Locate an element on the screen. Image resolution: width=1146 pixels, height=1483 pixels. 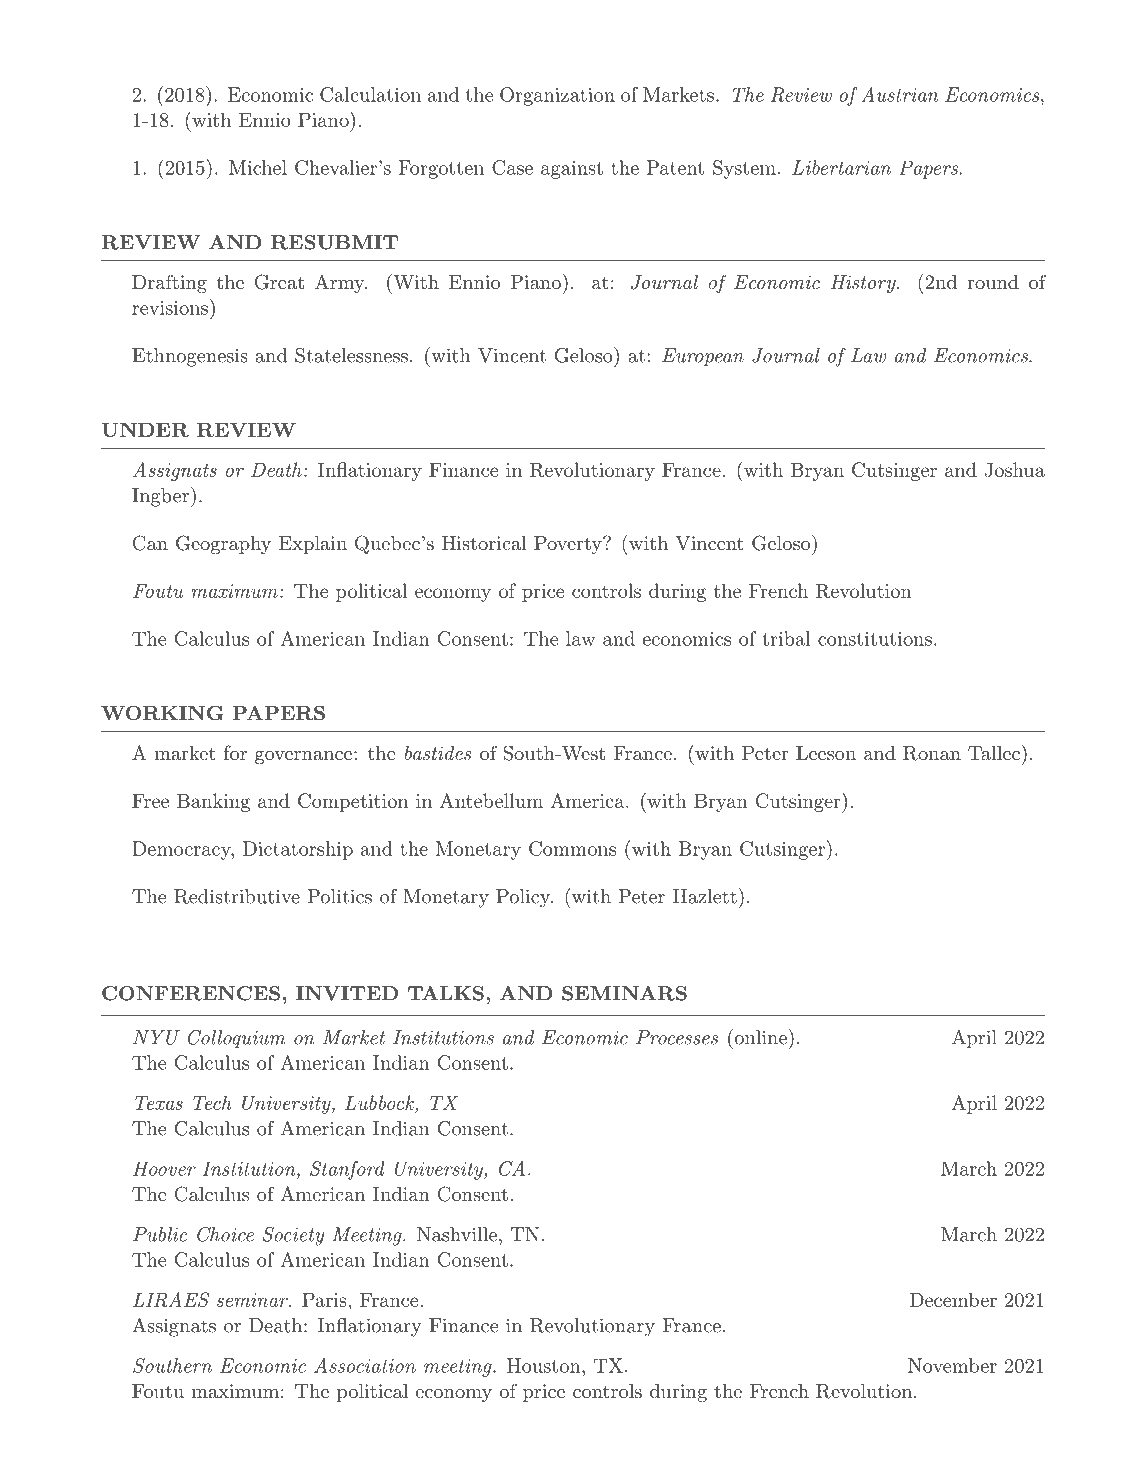
Ronan is located at coordinates (932, 753).
